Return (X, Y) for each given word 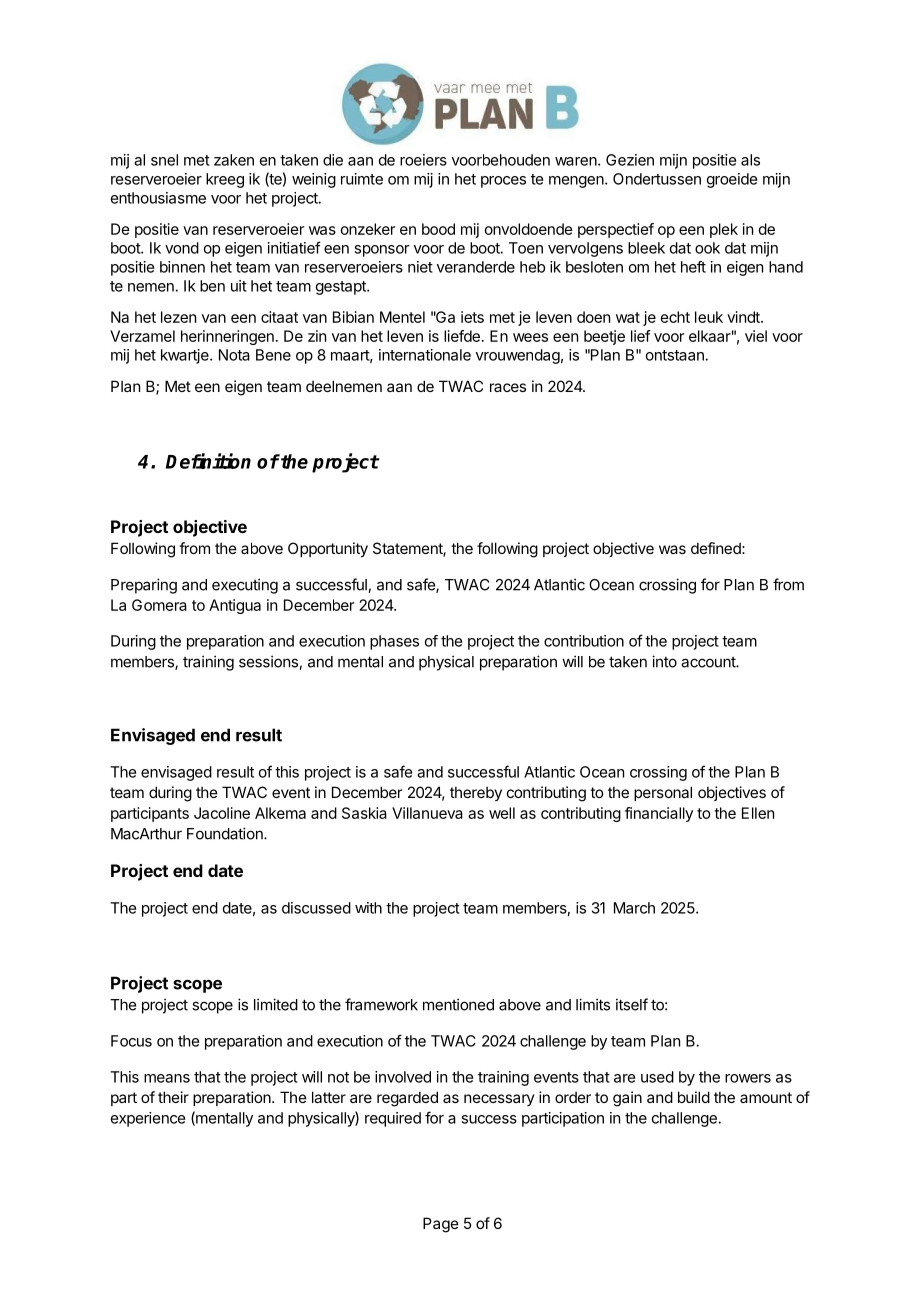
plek (724, 230)
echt (675, 317)
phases (394, 642)
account (709, 662)
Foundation (226, 833)
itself (632, 1004)
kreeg (225, 180)
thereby (476, 793)
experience (148, 1119)
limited (276, 1004)
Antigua (235, 606)
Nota (234, 355)
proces (503, 182)
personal (663, 793)
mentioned (458, 1004)
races (508, 387)
